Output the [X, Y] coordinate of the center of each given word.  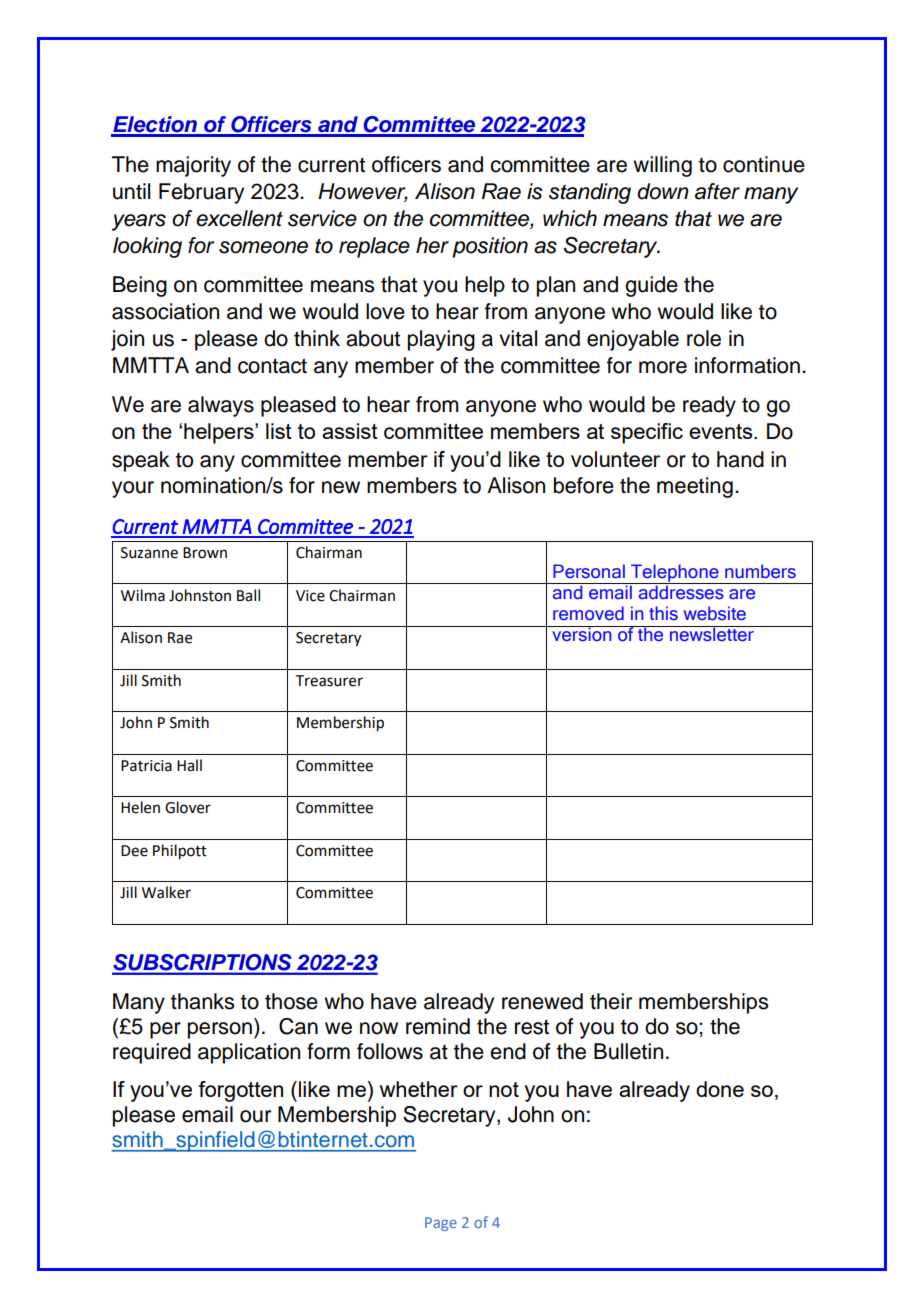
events [722, 431]
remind [438, 1026]
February [201, 193]
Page [441, 1224]
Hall [189, 765]
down [663, 191]
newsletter [712, 634]
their [611, 1001]
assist [350, 431]
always [221, 406]
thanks [202, 1001]
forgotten [240, 1091]
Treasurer [329, 681]
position [490, 247]
